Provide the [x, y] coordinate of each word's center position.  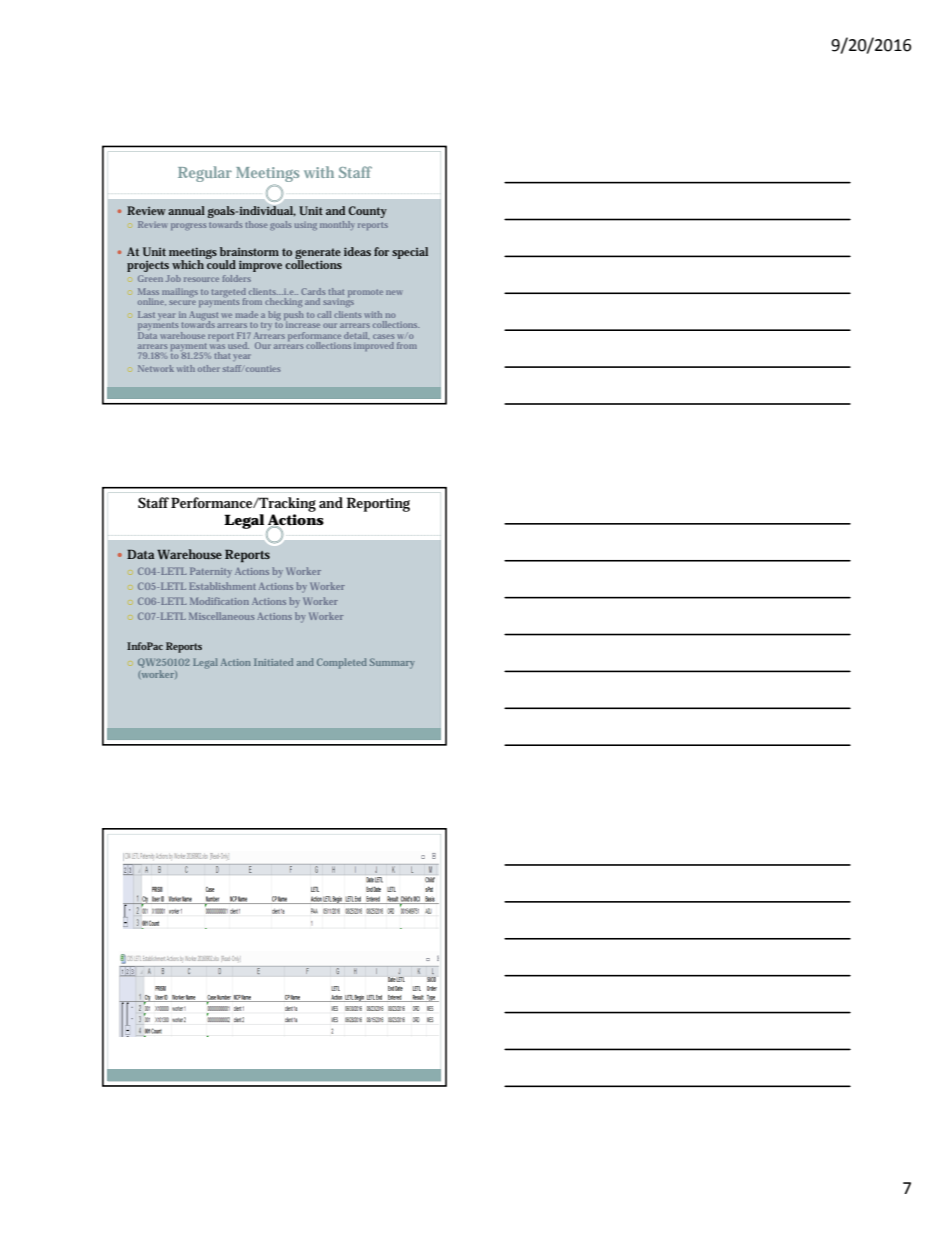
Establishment [222, 586]
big [274, 317]
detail [356, 335]
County [367, 212]
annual [186, 210]
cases [383, 336]
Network [156, 368]
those [256, 224]
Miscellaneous [222, 616]
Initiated [273, 662]
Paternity [211, 571]
